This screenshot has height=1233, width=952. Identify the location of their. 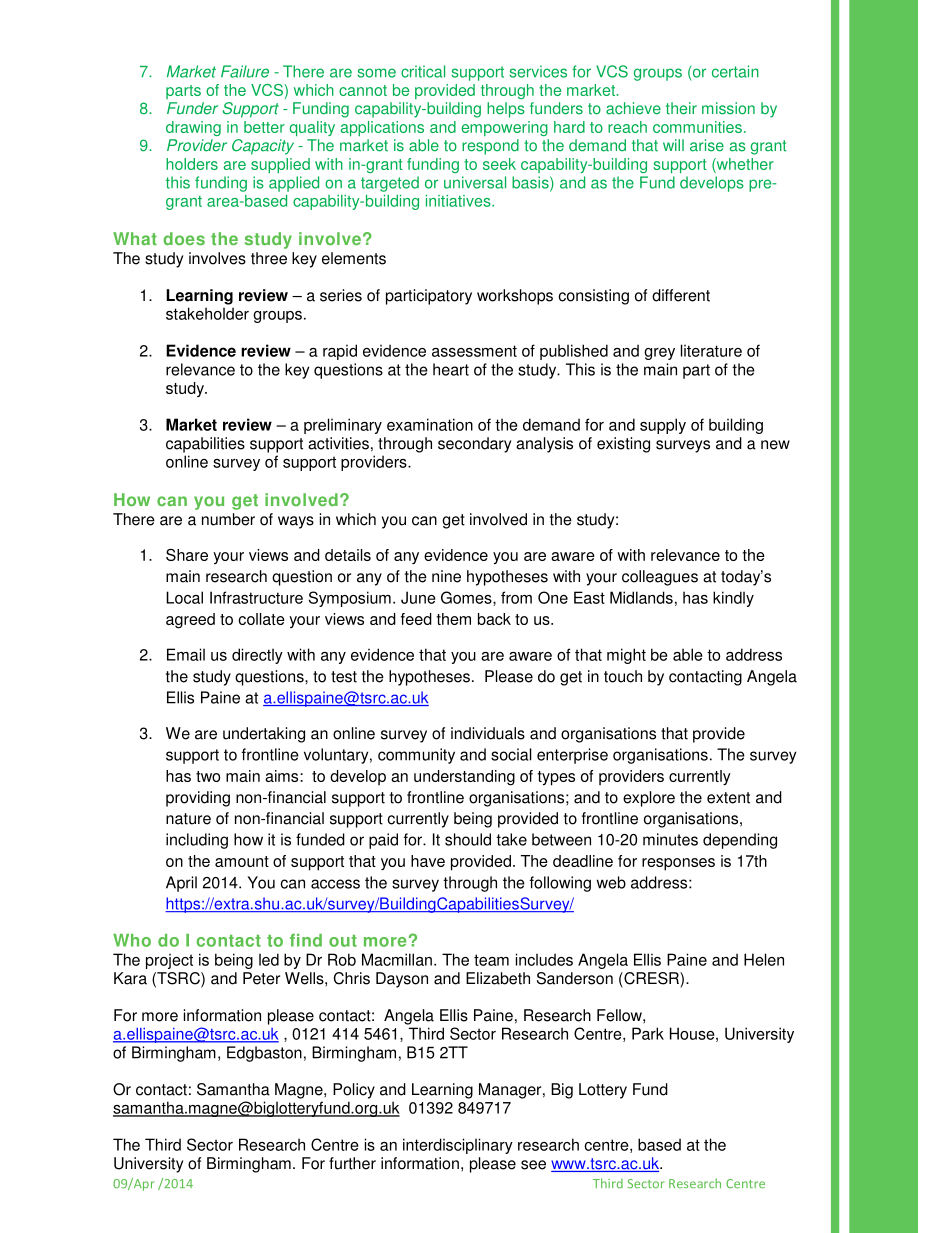
(681, 108).
